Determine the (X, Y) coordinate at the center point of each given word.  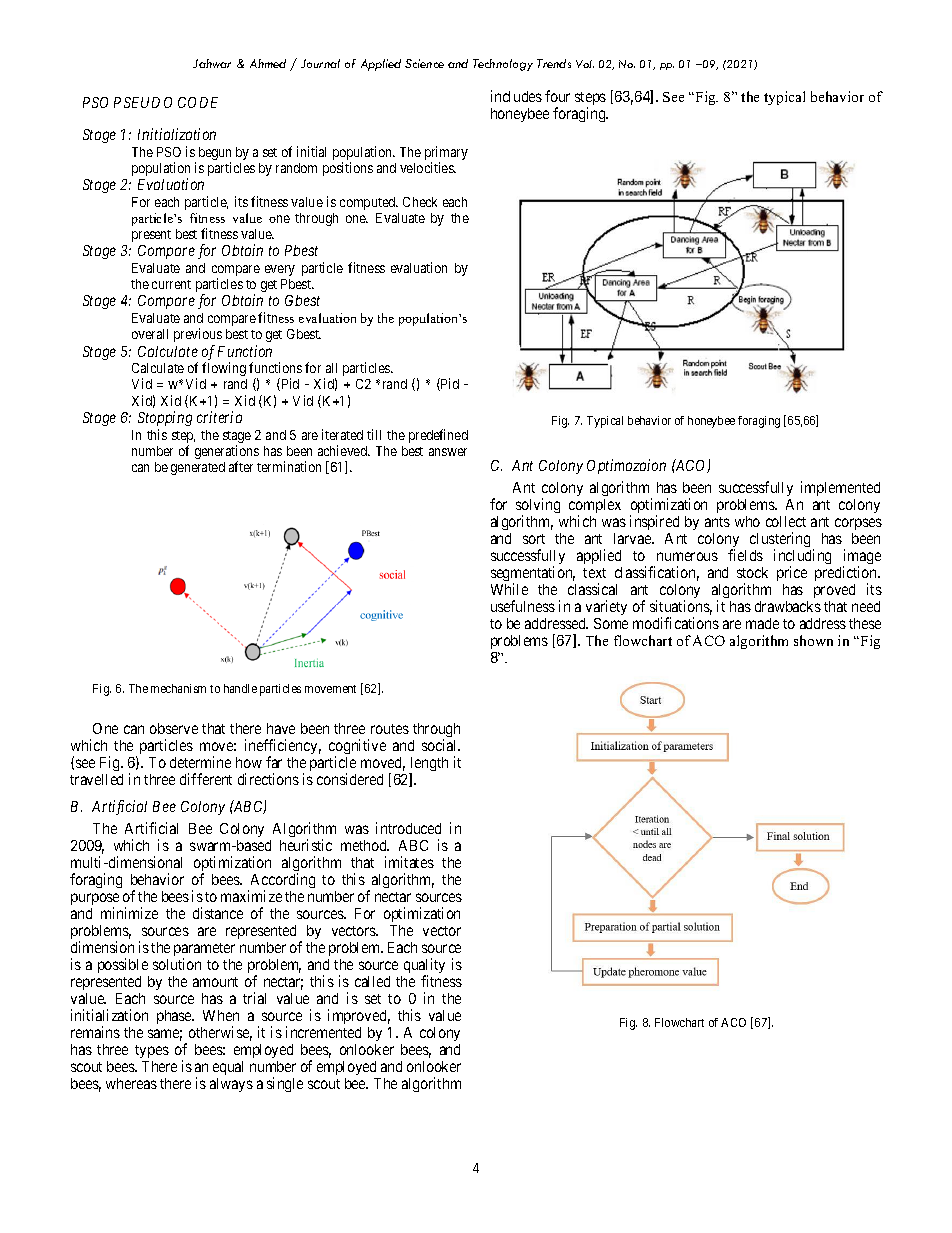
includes (516, 96)
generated (198, 468)
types (152, 1051)
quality (424, 967)
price (792, 573)
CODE (198, 102)
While (509, 589)
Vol (585, 64)
